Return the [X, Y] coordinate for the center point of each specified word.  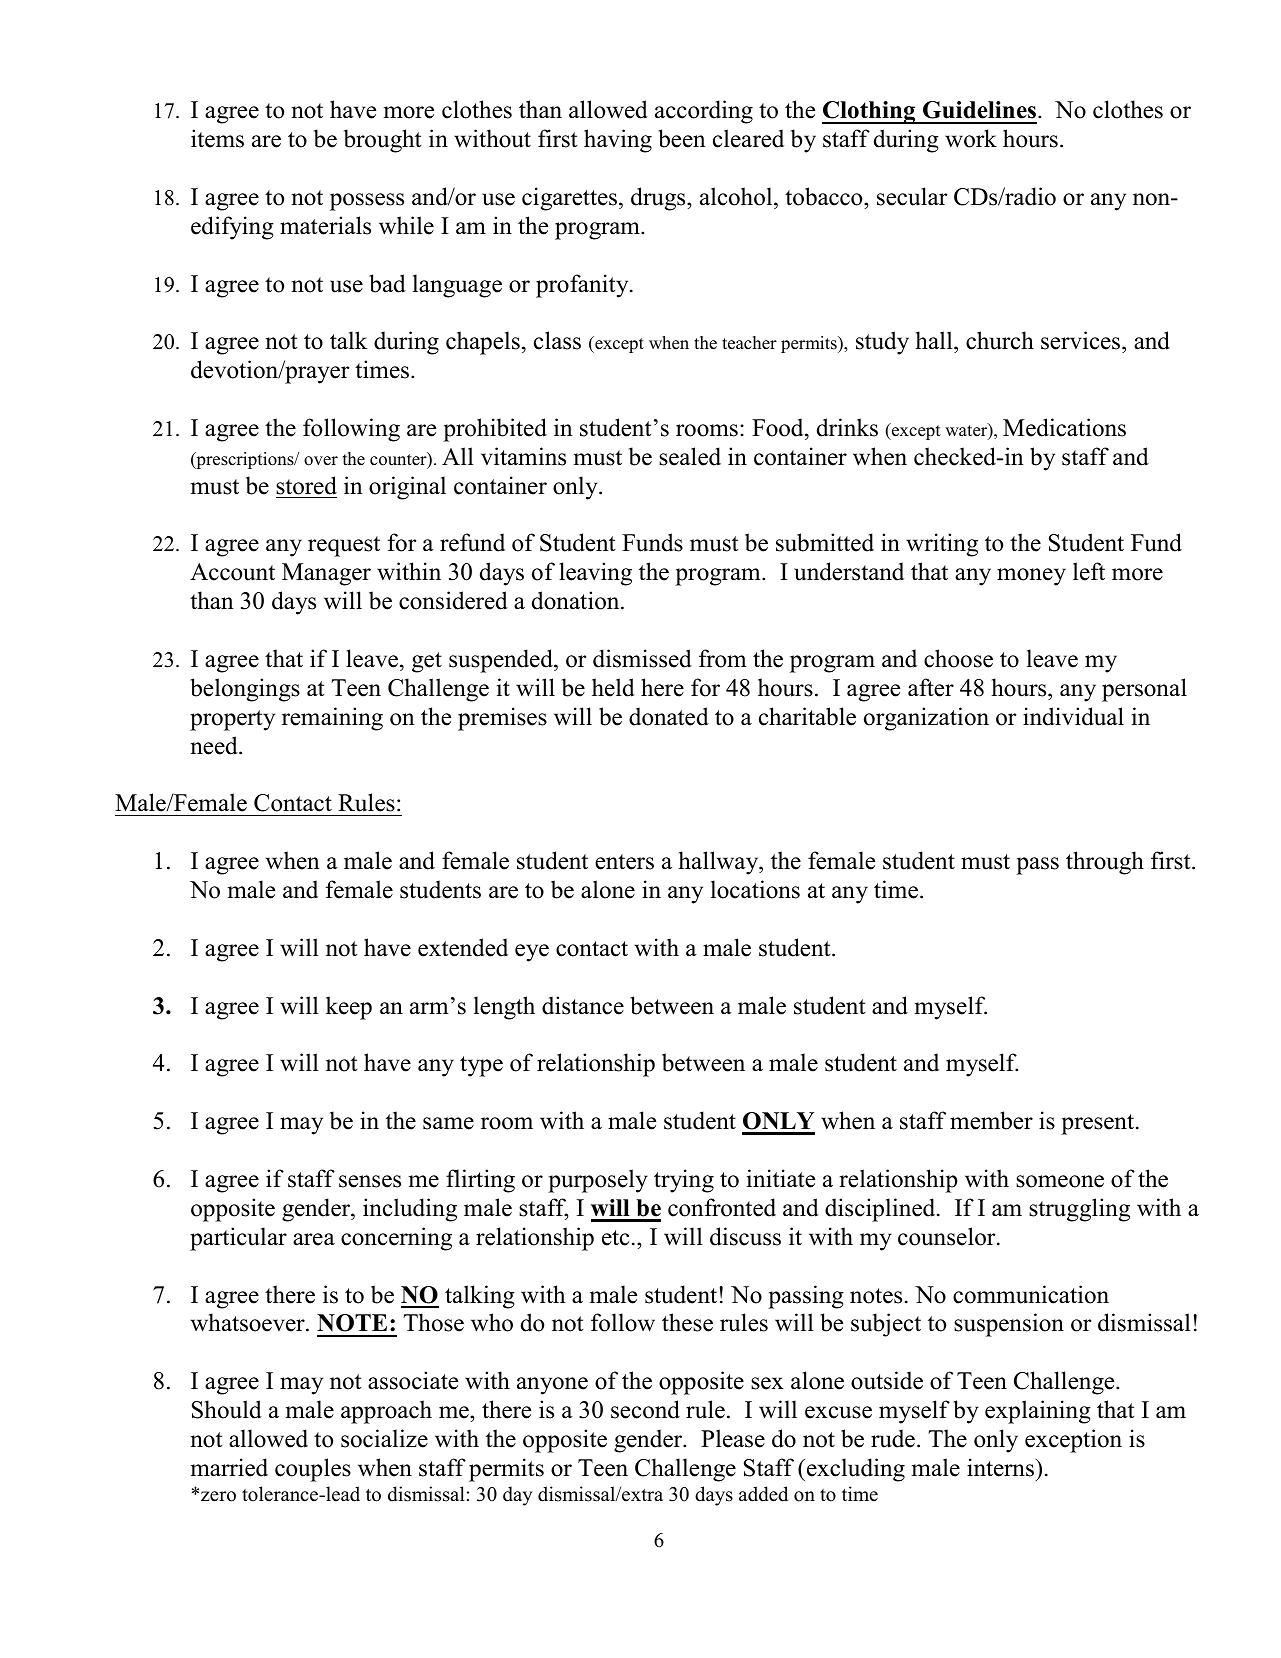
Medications [1064, 427]
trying [684, 1181]
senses [370, 1181]
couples [313, 1470]
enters [624, 862]
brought [382, 141]
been [682, 138]
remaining [332, 719]
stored [306, 485]
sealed [690, 456]
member [991, 1120]
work [971, 138]
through [1105, 863]
